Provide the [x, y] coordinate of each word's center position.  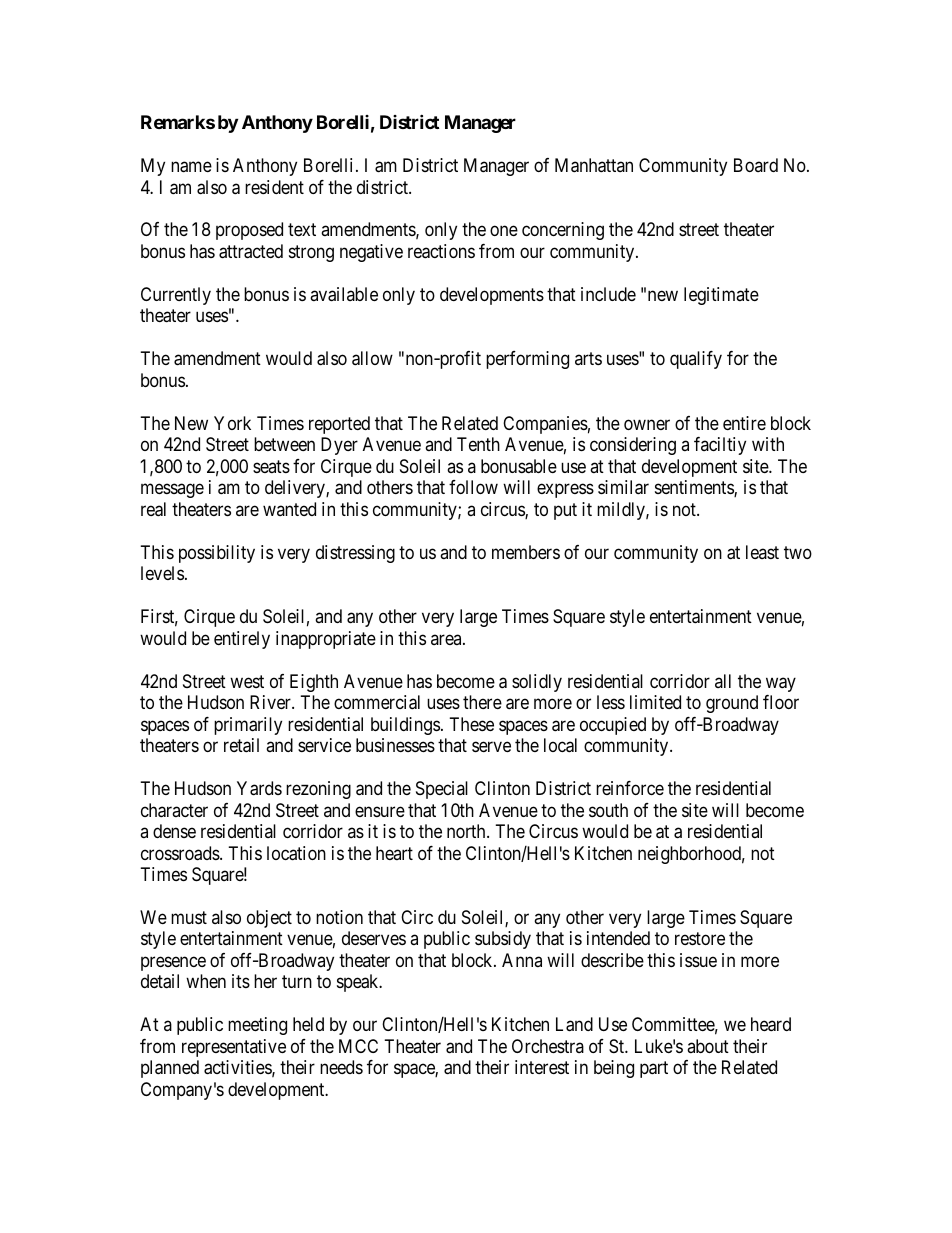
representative [234, 1048]
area [447, 639]
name [191, 167]
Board [756, 165]
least [762, 552]
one [504, 231]
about [708, 1046]
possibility [217, 554]
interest [542, 1067]
